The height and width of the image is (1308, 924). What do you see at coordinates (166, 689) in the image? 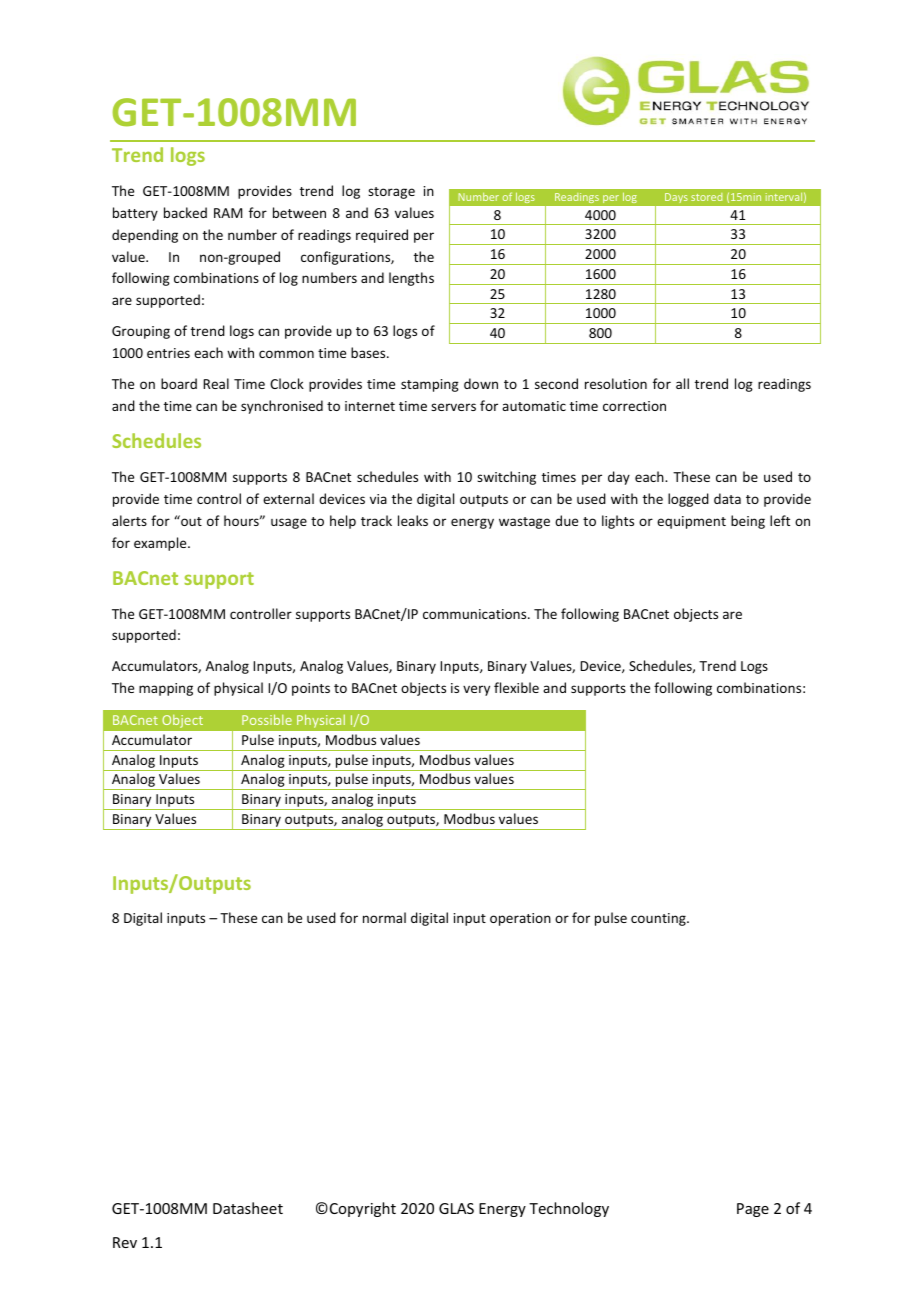
I see `mapping` at bounding box center [166, 689].
